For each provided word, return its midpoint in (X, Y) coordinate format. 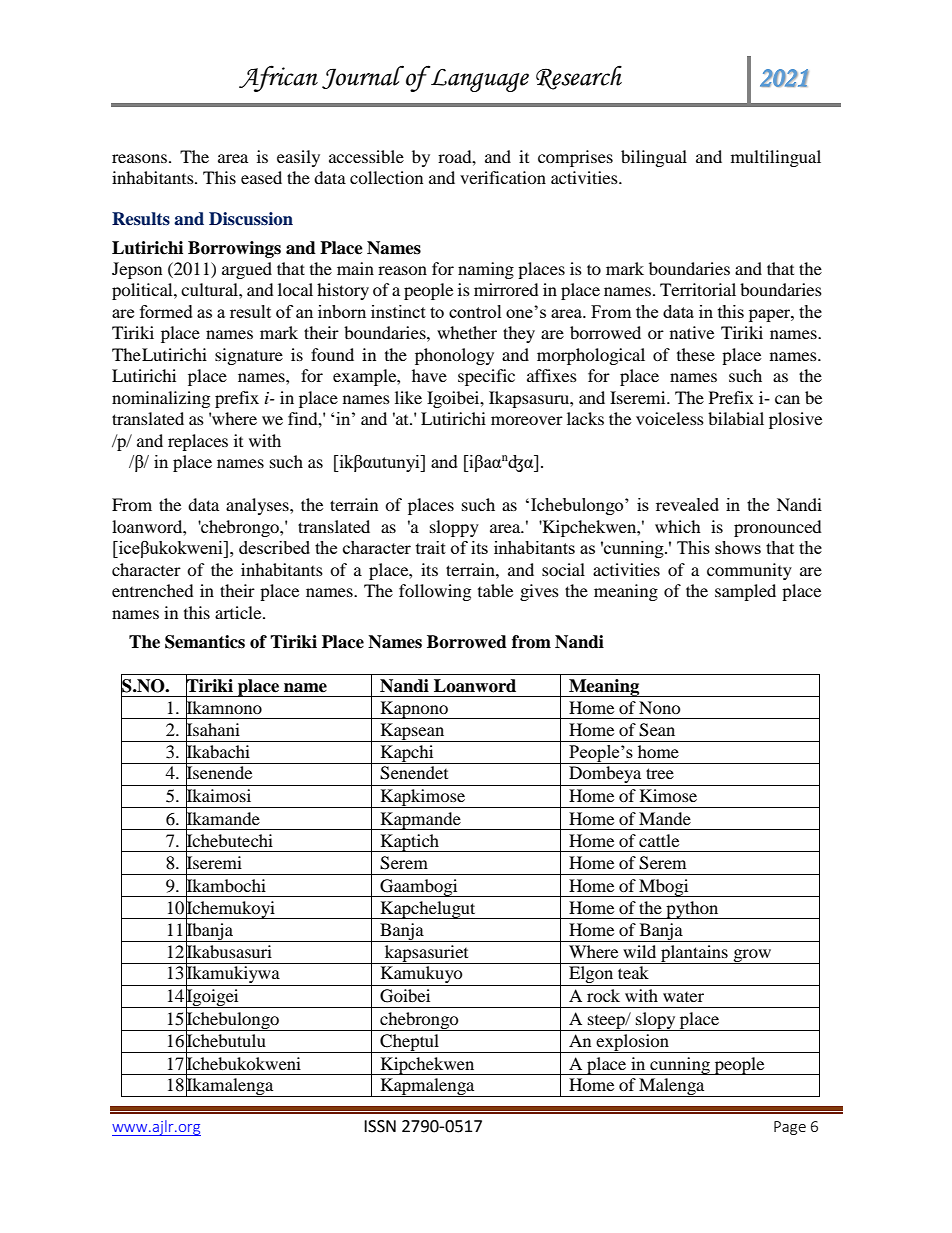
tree (660, 773)
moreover (527, 420)
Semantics (205, 642)
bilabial (736, 418)
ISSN (380, 1126)
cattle (659, 840)
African (278, 78)
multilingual (776, 158)
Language (479, 79)
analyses (258, 506)
